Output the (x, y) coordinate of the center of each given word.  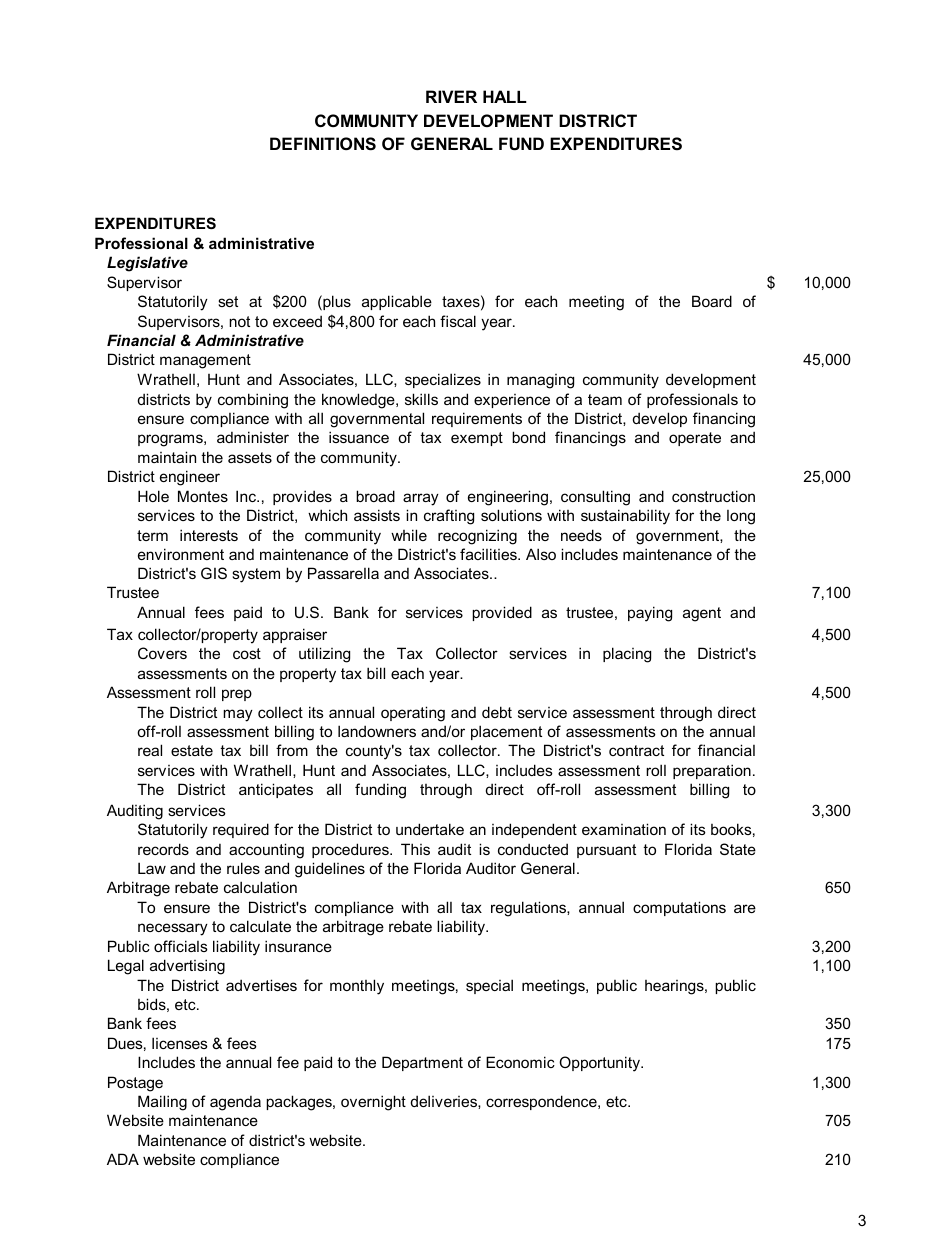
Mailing (162, 1103)
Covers (162, 653)
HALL (505, 96)
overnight (373, 1103)
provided (502, 613)
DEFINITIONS (323, 144)
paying (650, 614)
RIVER (451, 96)
